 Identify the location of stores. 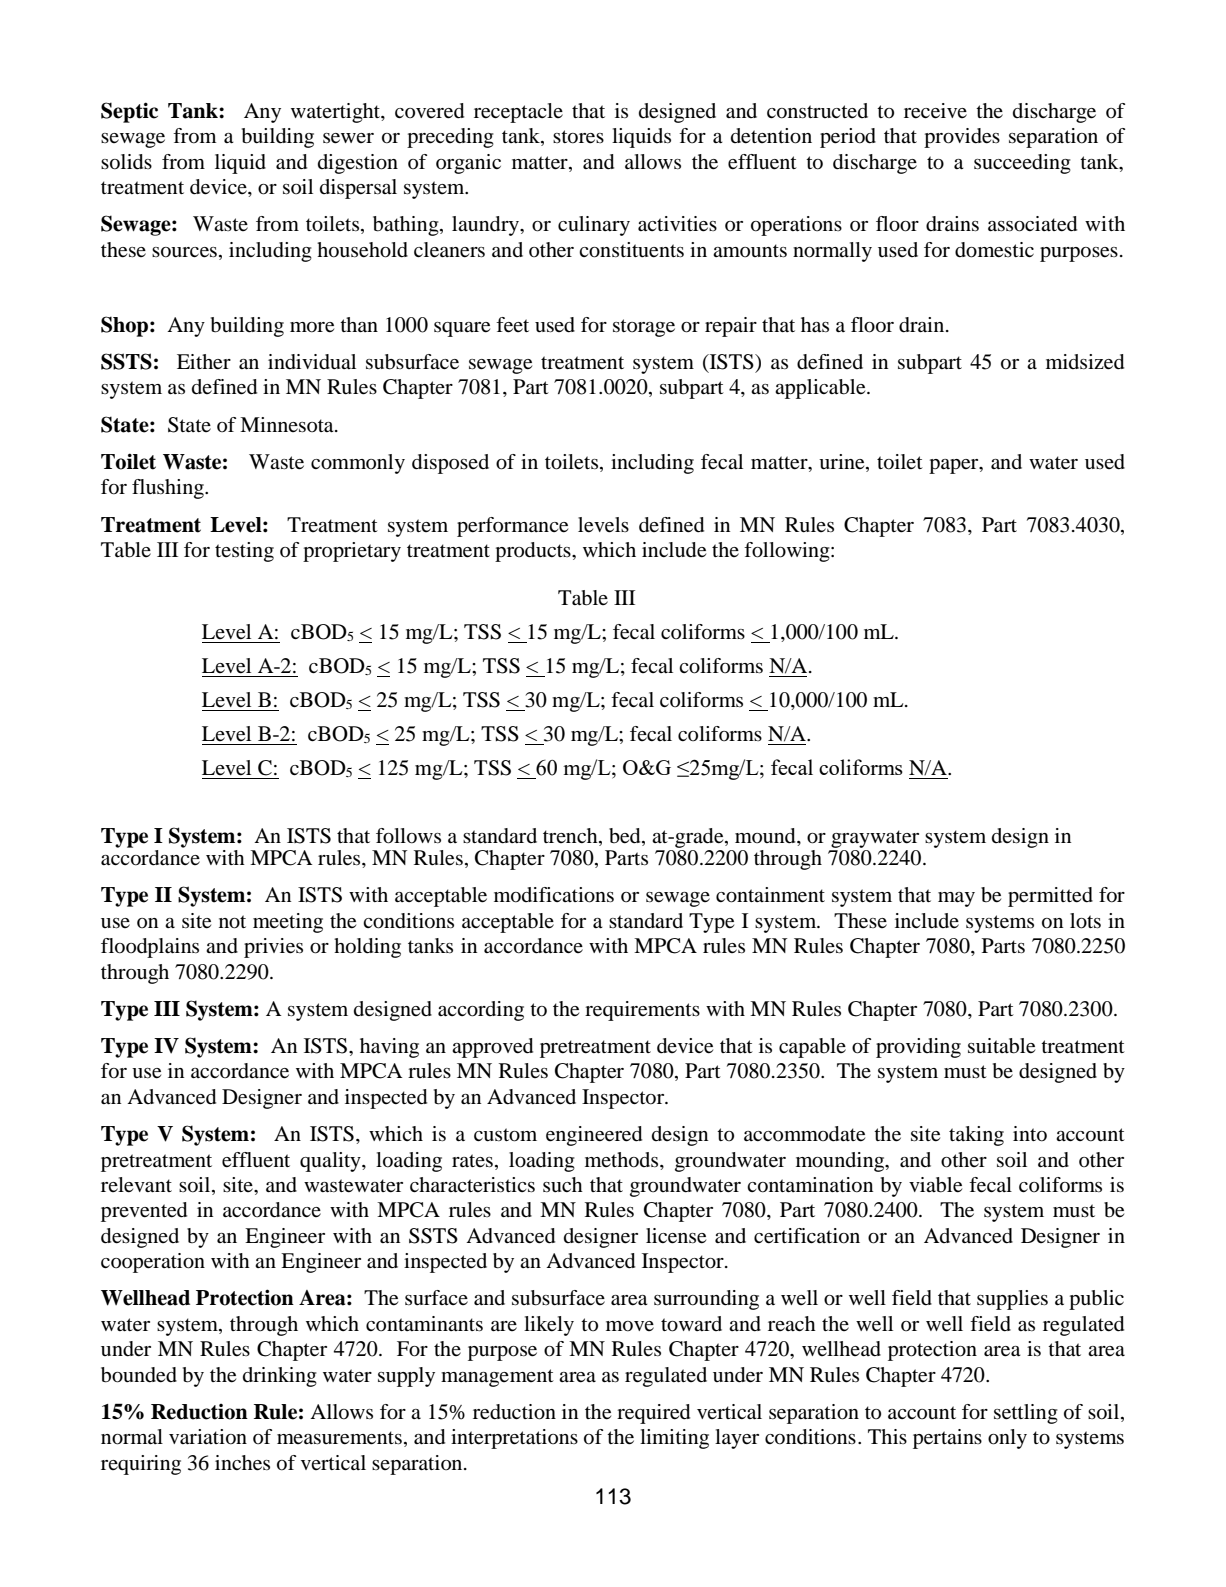
(578, 137).
